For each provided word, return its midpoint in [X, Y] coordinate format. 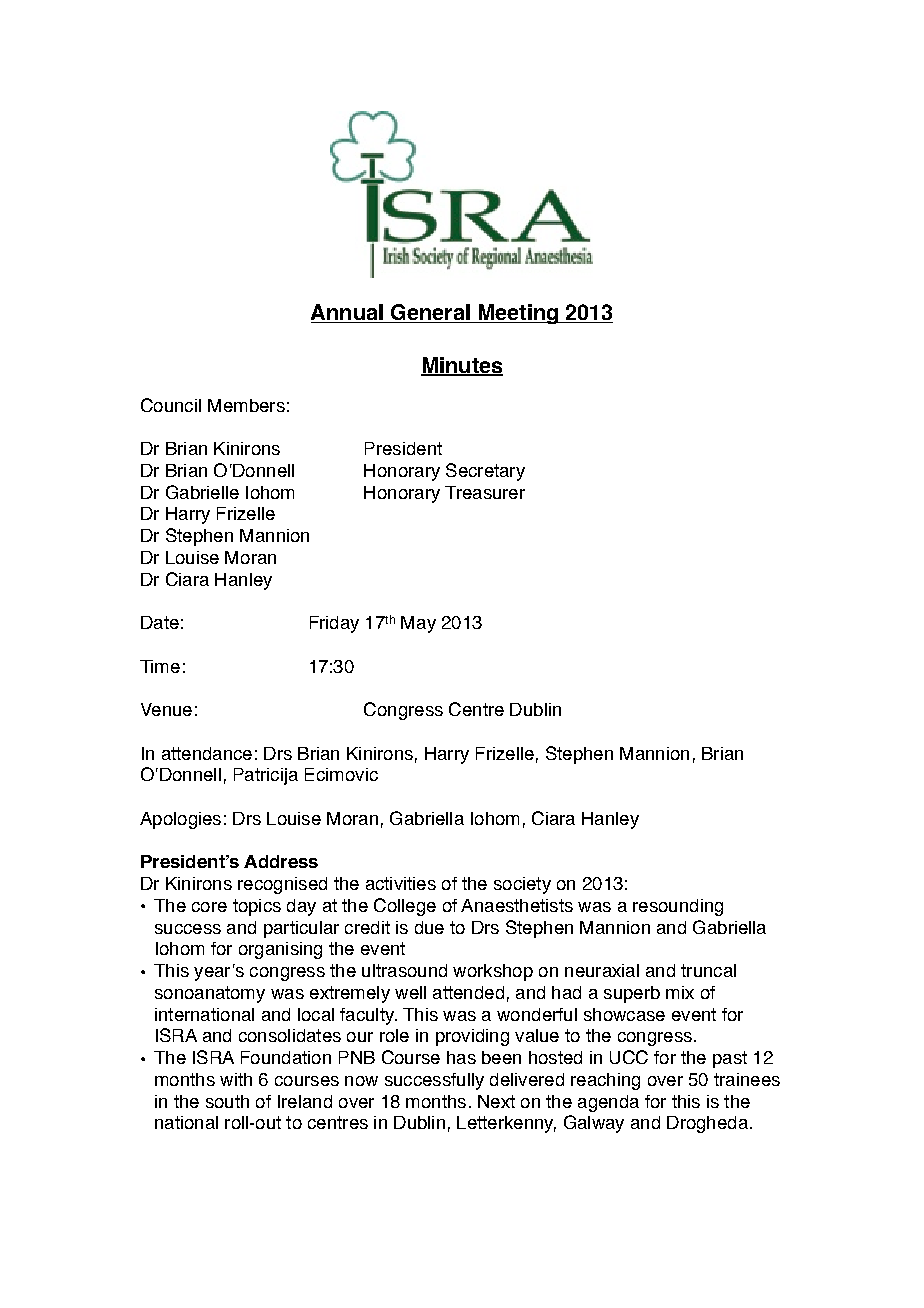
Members [246, 405]
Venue [166, 709]
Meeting [518, 314]
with [236, 1079]
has [461, 1057]
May [418, 624]
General [430, 313]
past [730, 1059]
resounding [678, 907]
